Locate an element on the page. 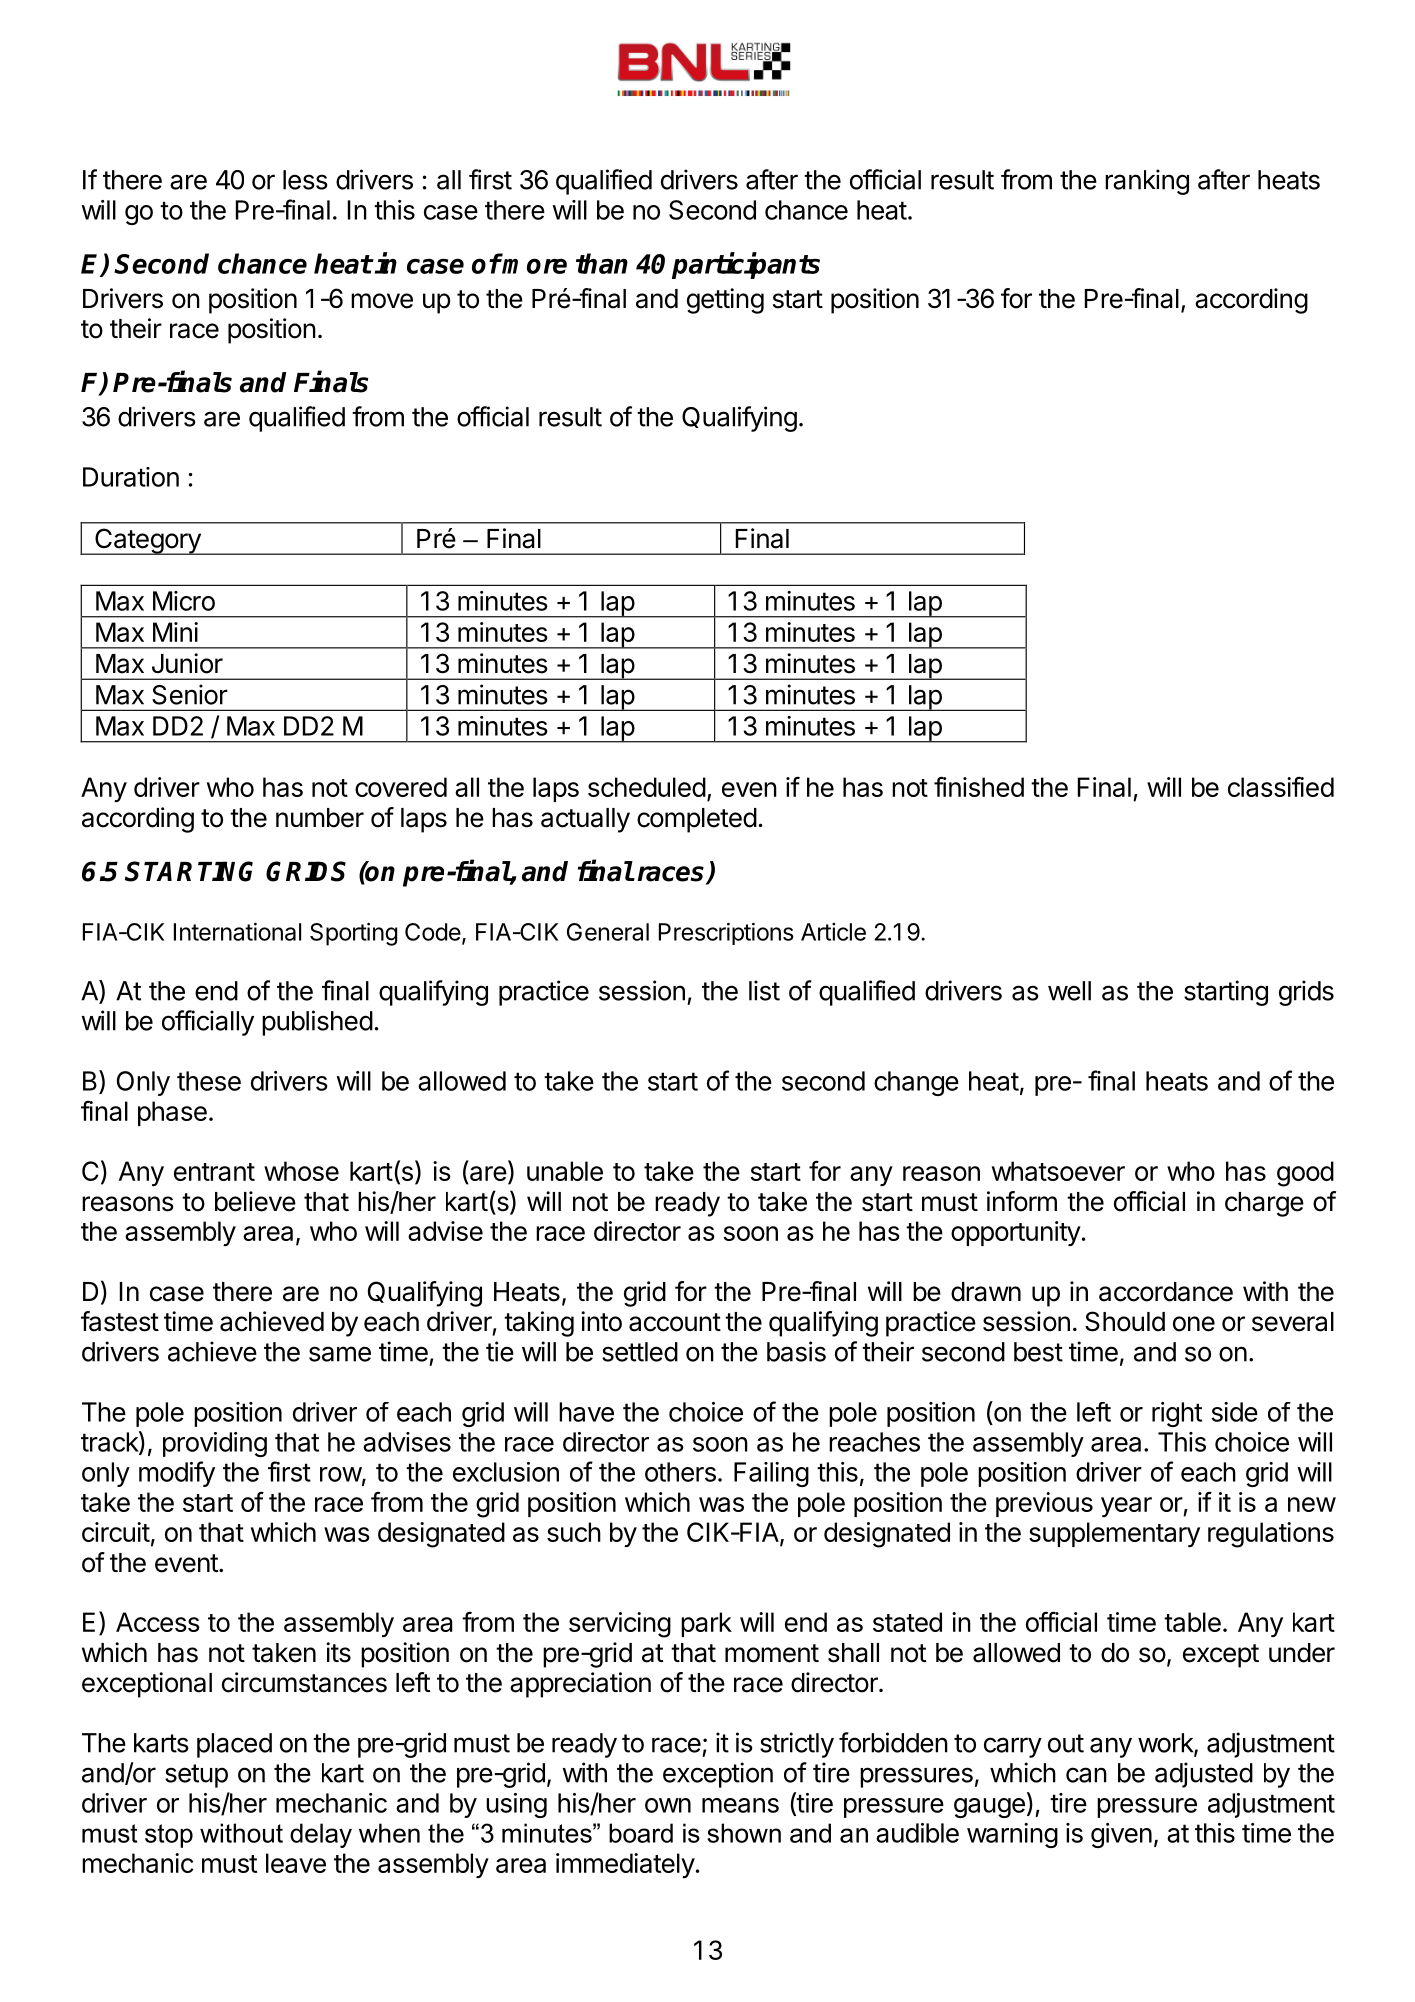 The height and width of the page is (2002, 1415). year is located at coordinates (1126, 1507).
